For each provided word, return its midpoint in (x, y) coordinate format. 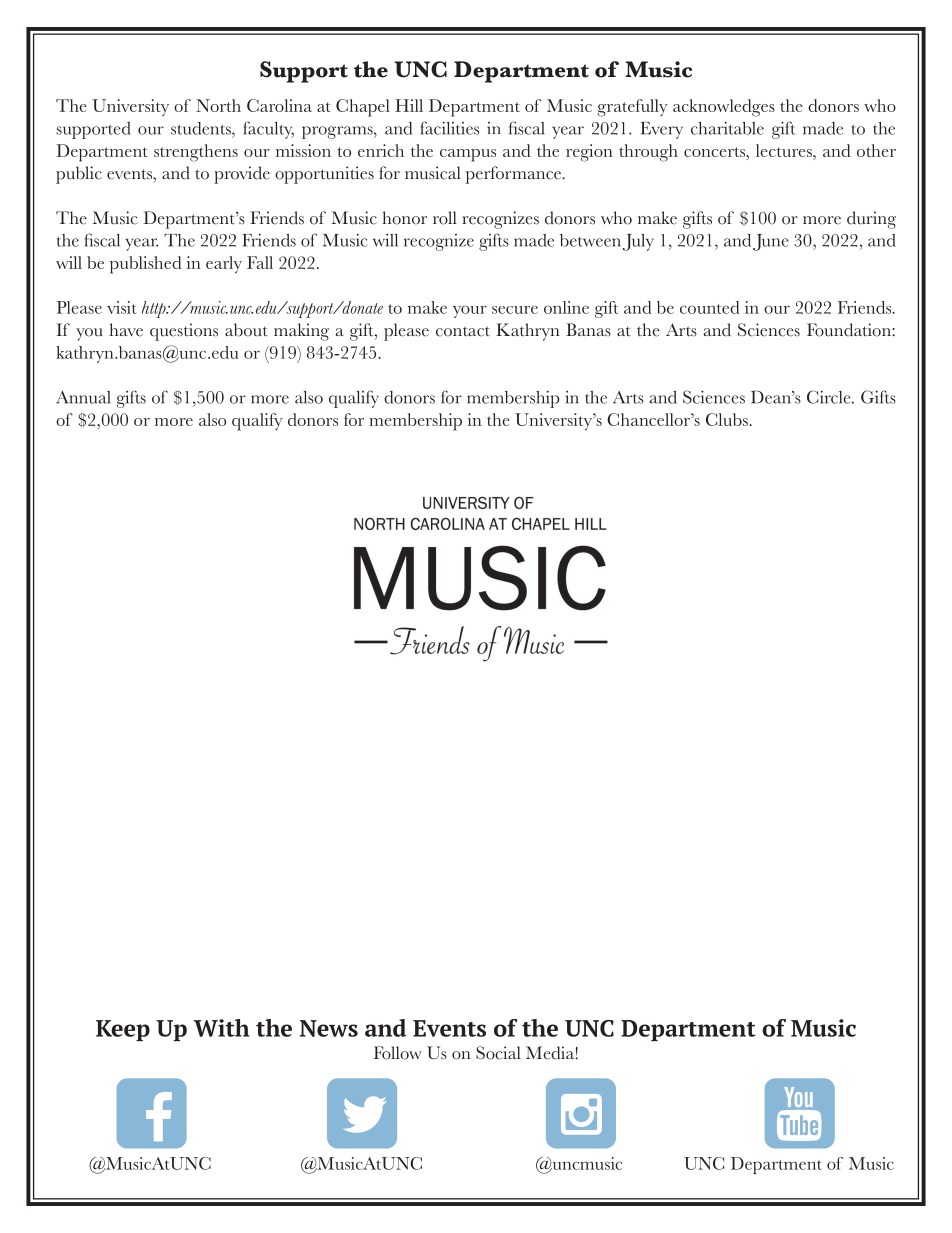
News (329, 1028)
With (221, 1028)
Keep (123, 1030)
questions (184, 332)
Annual (83, 397)
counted (710, 307)
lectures (785, 150)
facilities (450, 128)
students (202, 128)
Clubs (728, 419)
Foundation (850, 330)
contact (463, 331)
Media (551, 1053)
